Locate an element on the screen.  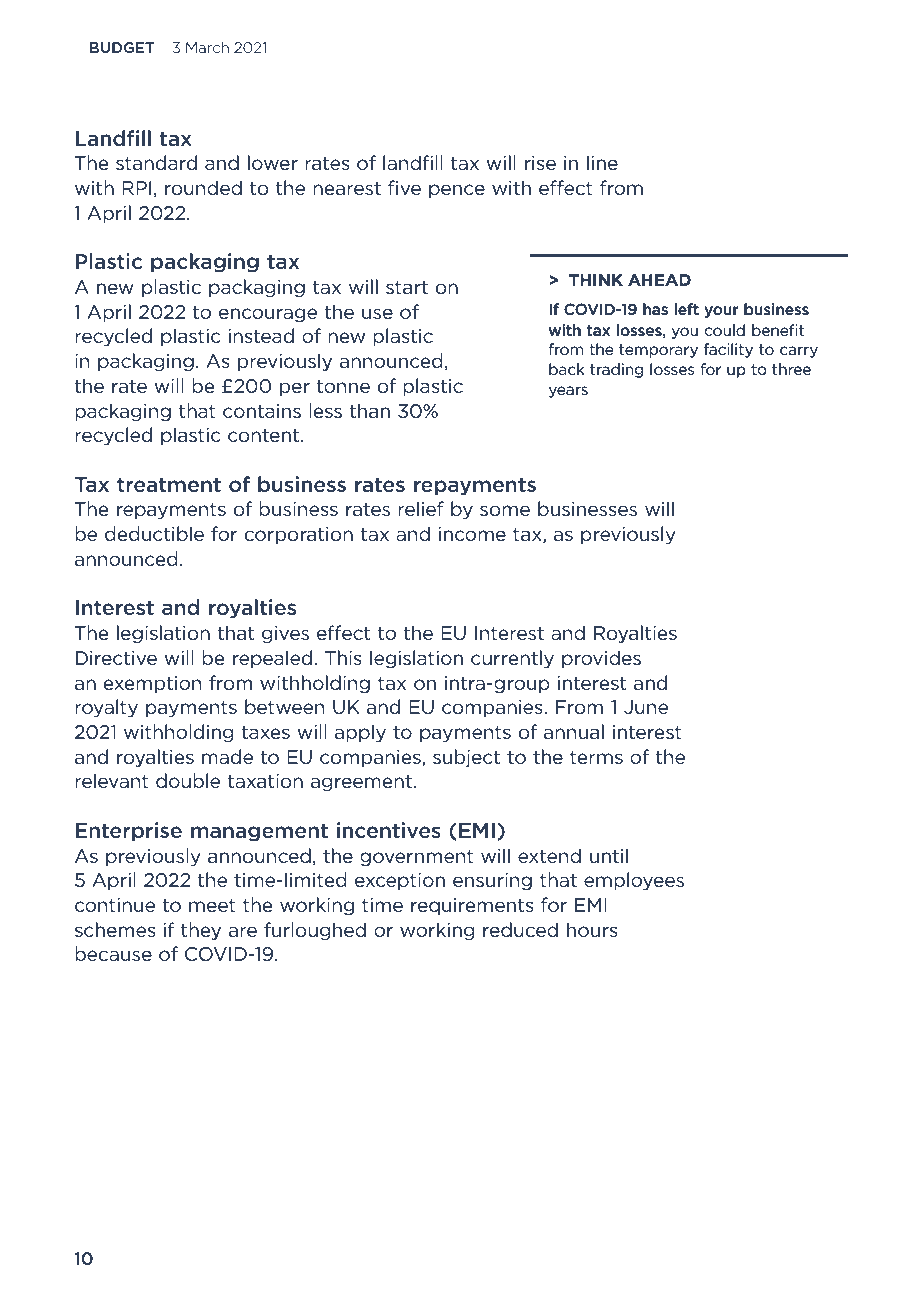
relief is located at coordinates (421, 509).
